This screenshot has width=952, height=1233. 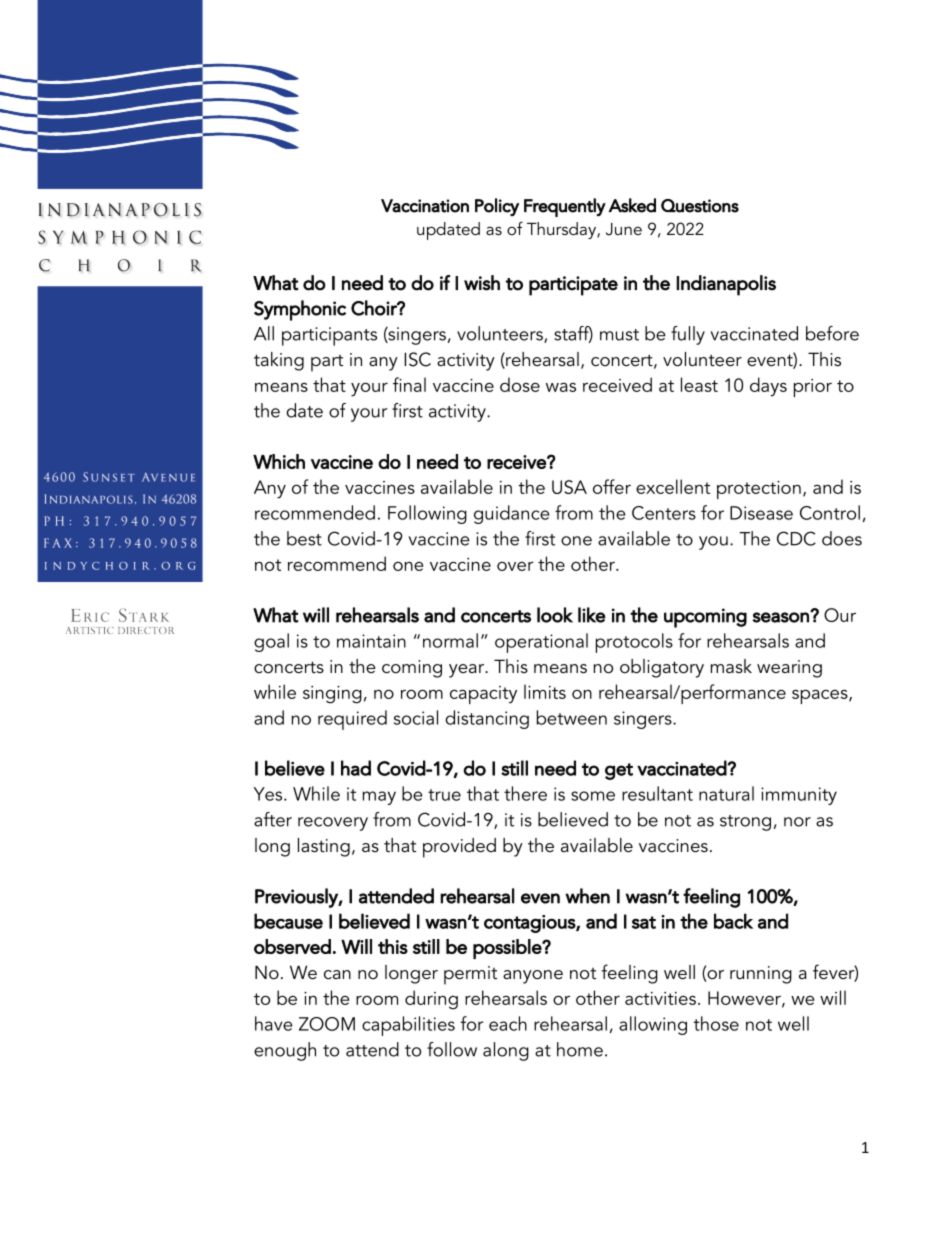 I want to click on Vaccination, so click(x=425, y=206).
